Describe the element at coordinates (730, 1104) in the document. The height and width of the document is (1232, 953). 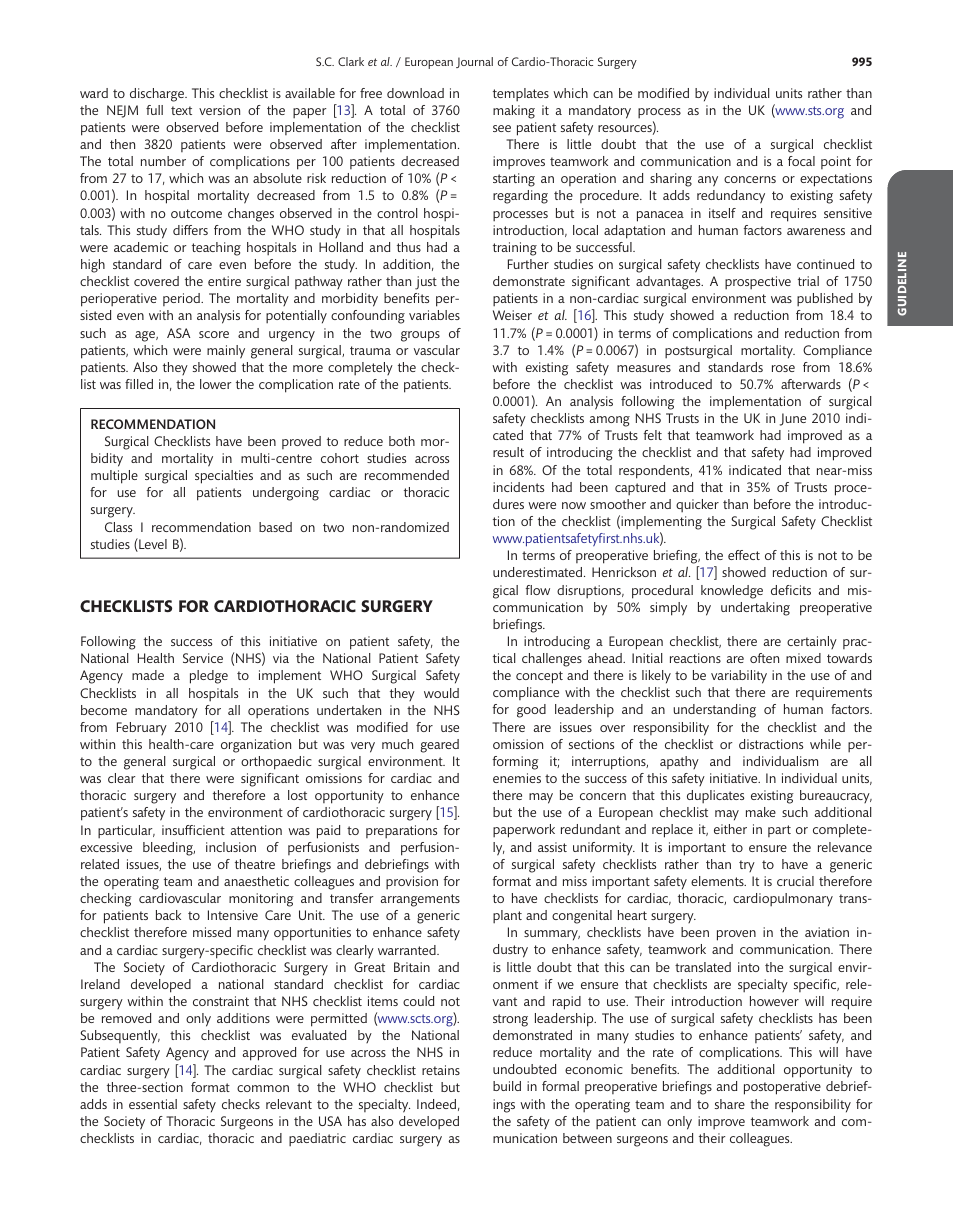
I see `share` at that location.
